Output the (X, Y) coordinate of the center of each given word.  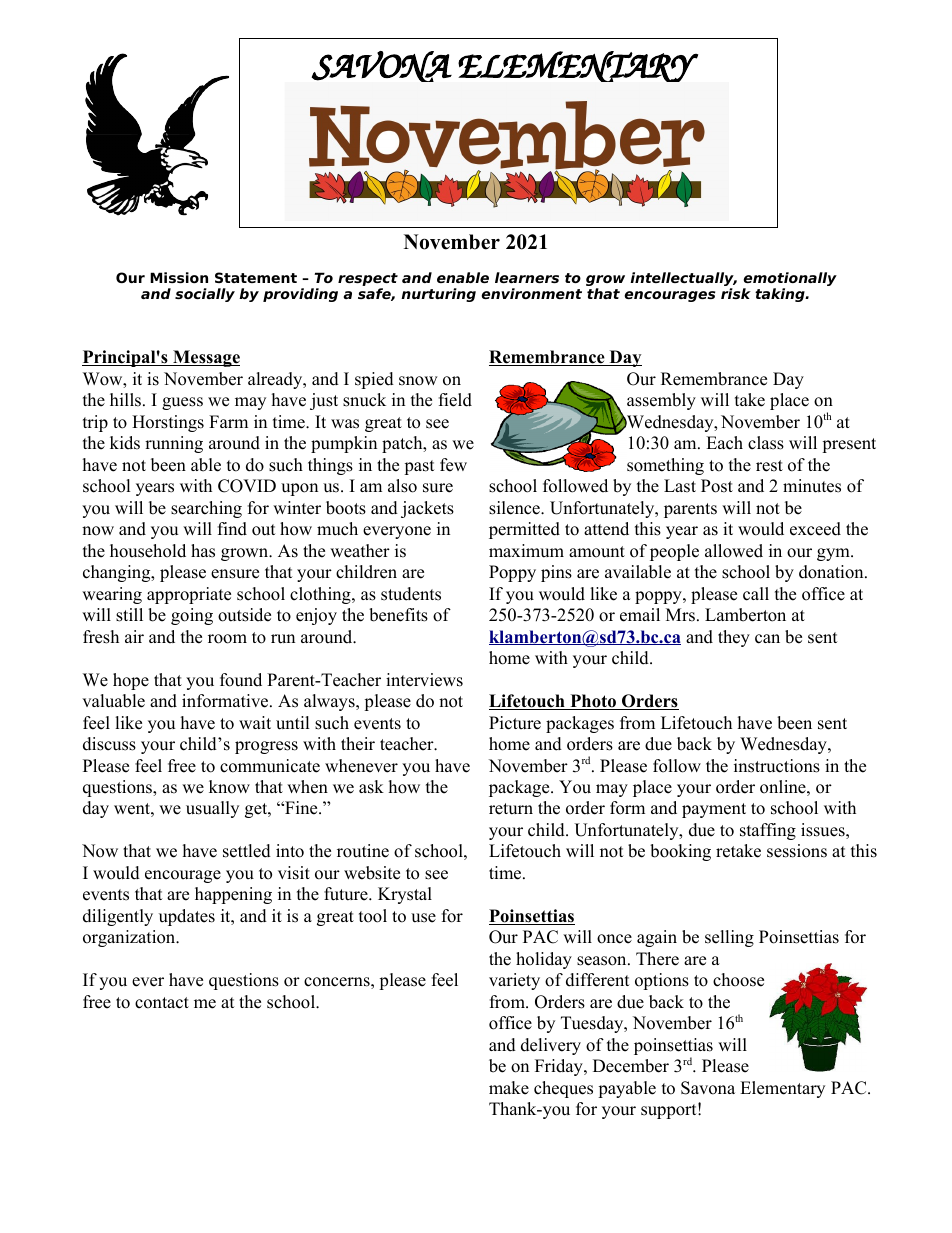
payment (714, 810)
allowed (734, 551)
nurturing (438, 295)
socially (205, 295)
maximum (526, 551)
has (203, 551)
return (511, 809)
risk (736, 293)
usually (212, 809)
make (509, 1088)
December (631, 1066)
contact (162, 1003)
